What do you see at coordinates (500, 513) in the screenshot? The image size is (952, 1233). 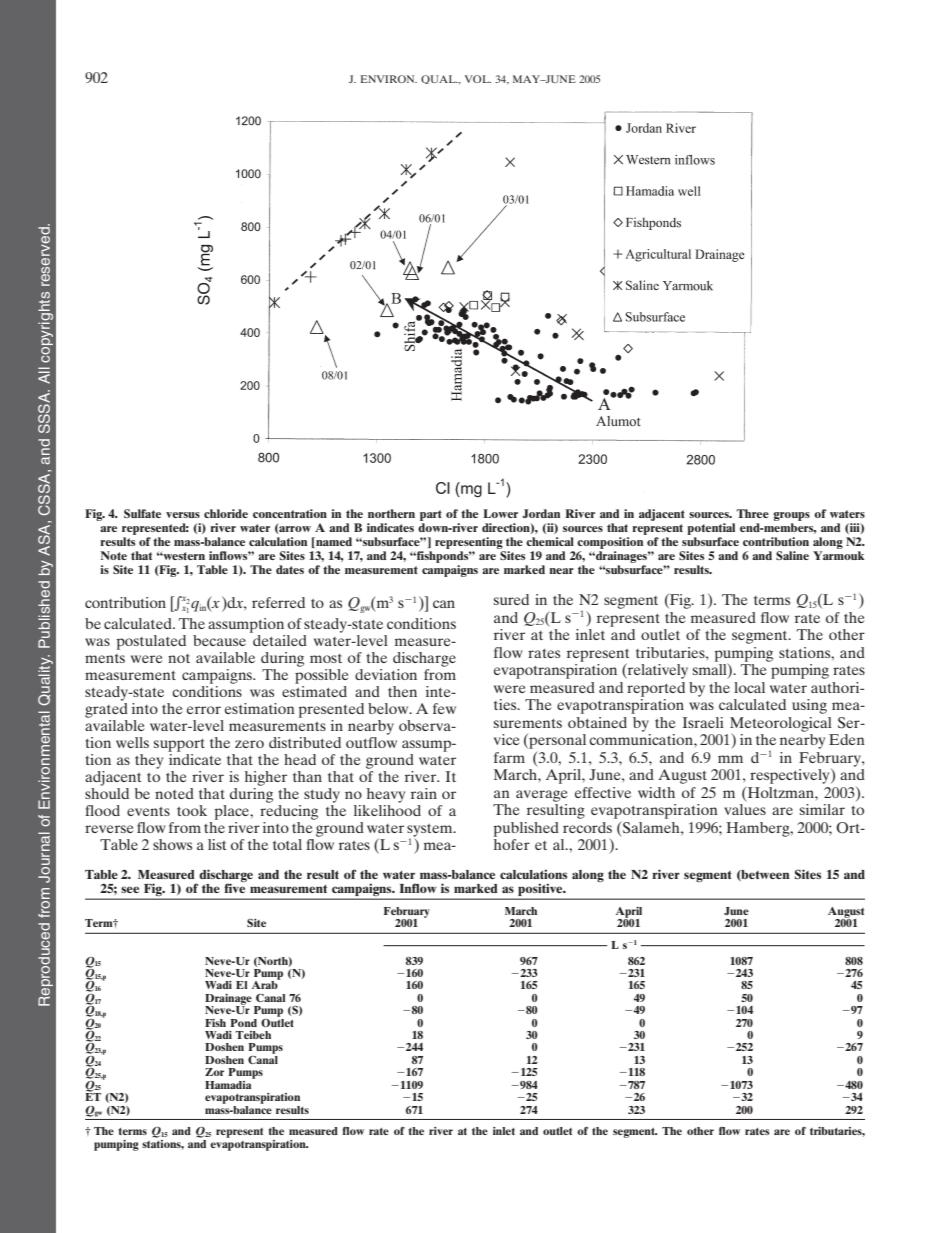 I see `Lower` at bounding box center [500, 513].
